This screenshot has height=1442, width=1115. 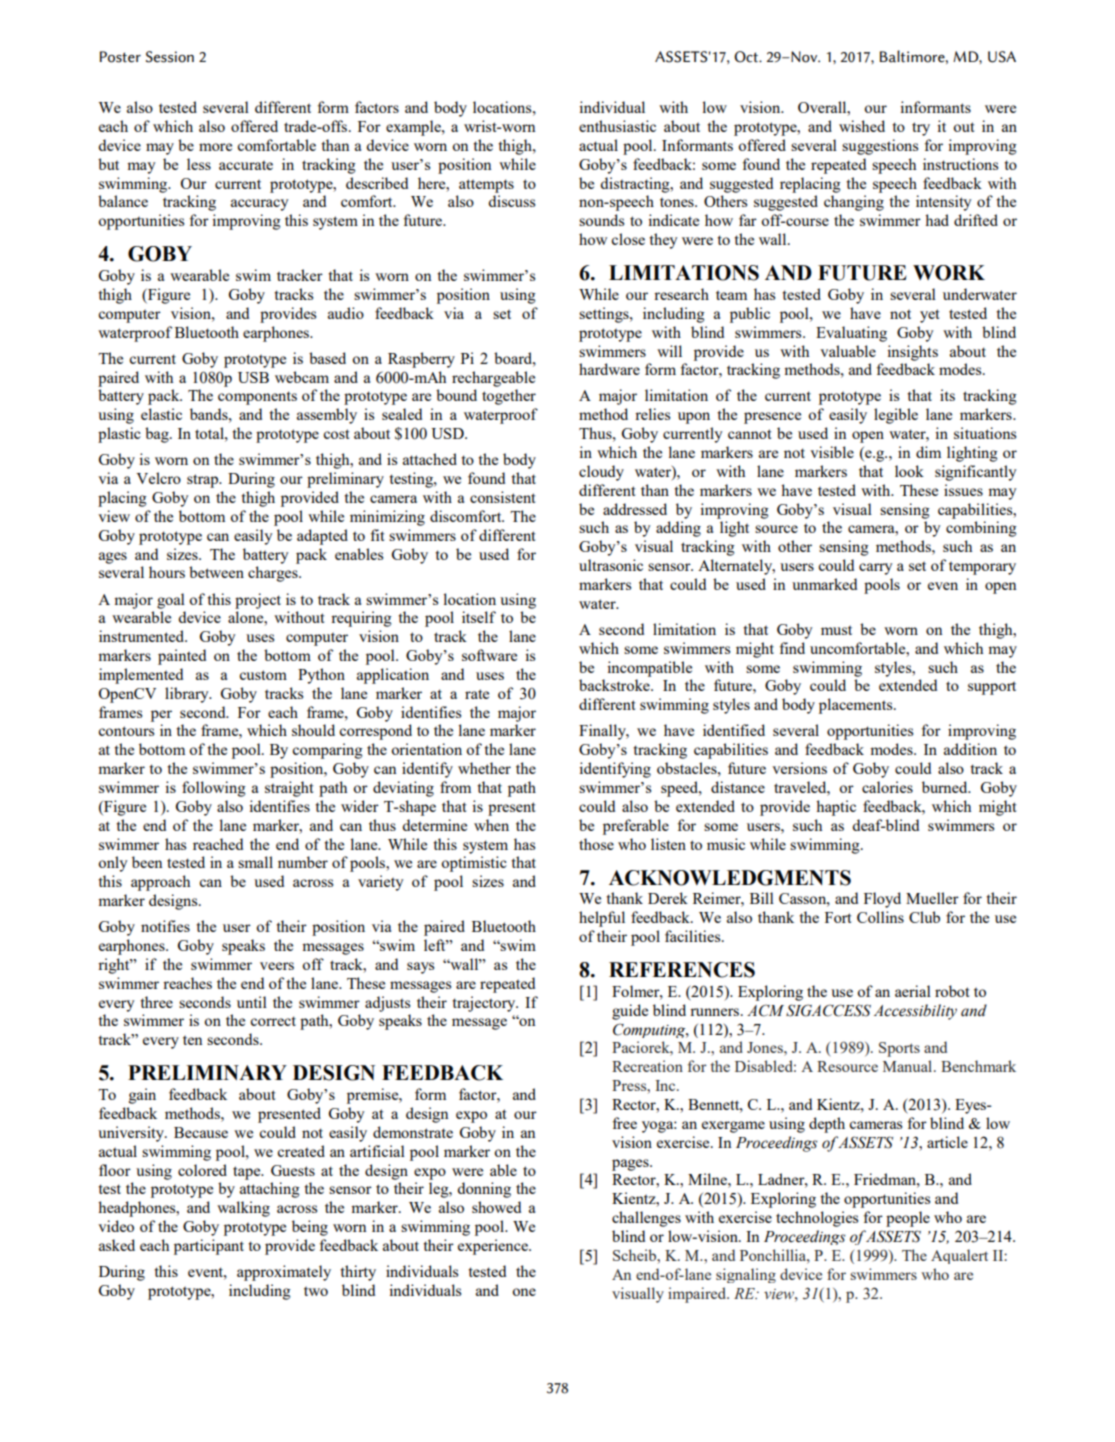 I want to click on placements, so click(x=857, y=706).
